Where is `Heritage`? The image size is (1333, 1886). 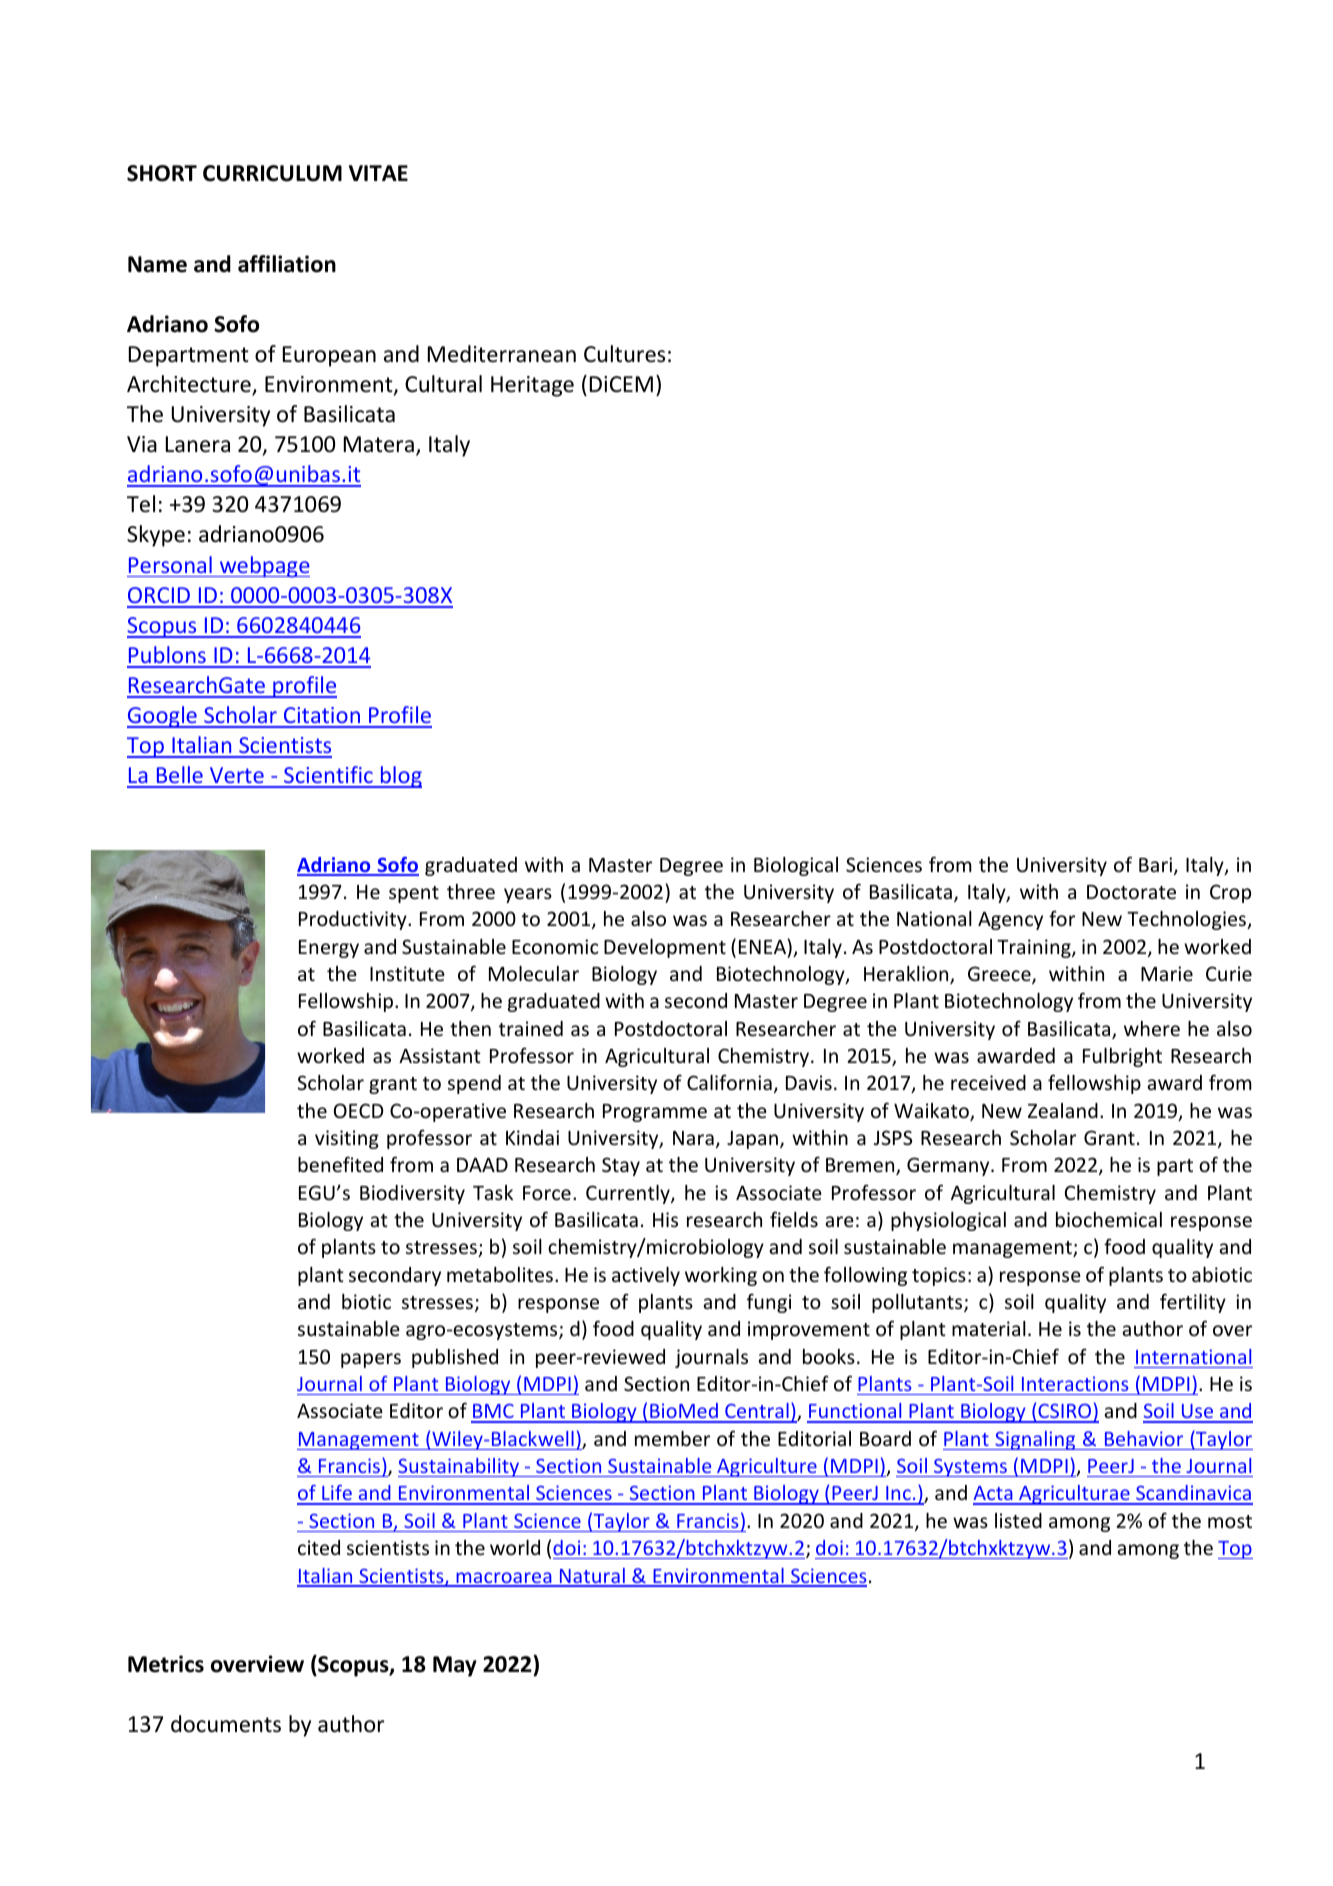
Heritage is located at coordinates (532, 386).
